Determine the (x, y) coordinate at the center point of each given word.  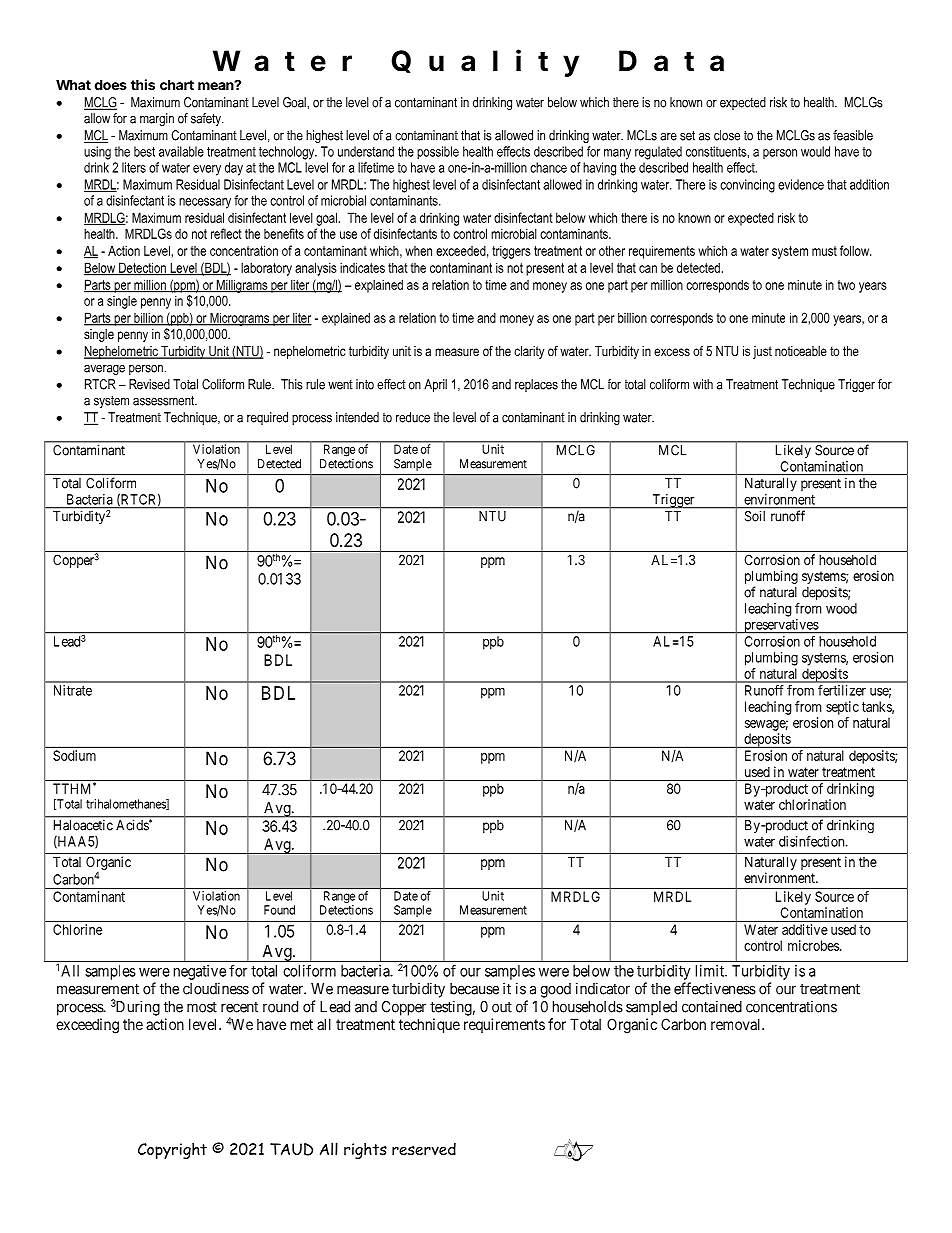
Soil (755, 516)
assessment (165, 400)
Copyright (172, 1150)
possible (438, 153)
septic (842, 708)
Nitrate (73, 690)
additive (805, 929)
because (474, 989)
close (727, 135)
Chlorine (77, 929)
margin (157, 119)
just (762, 352)
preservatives (781, 626)
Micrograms (240, 319)
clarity (529, 352)
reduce (413, 417)
